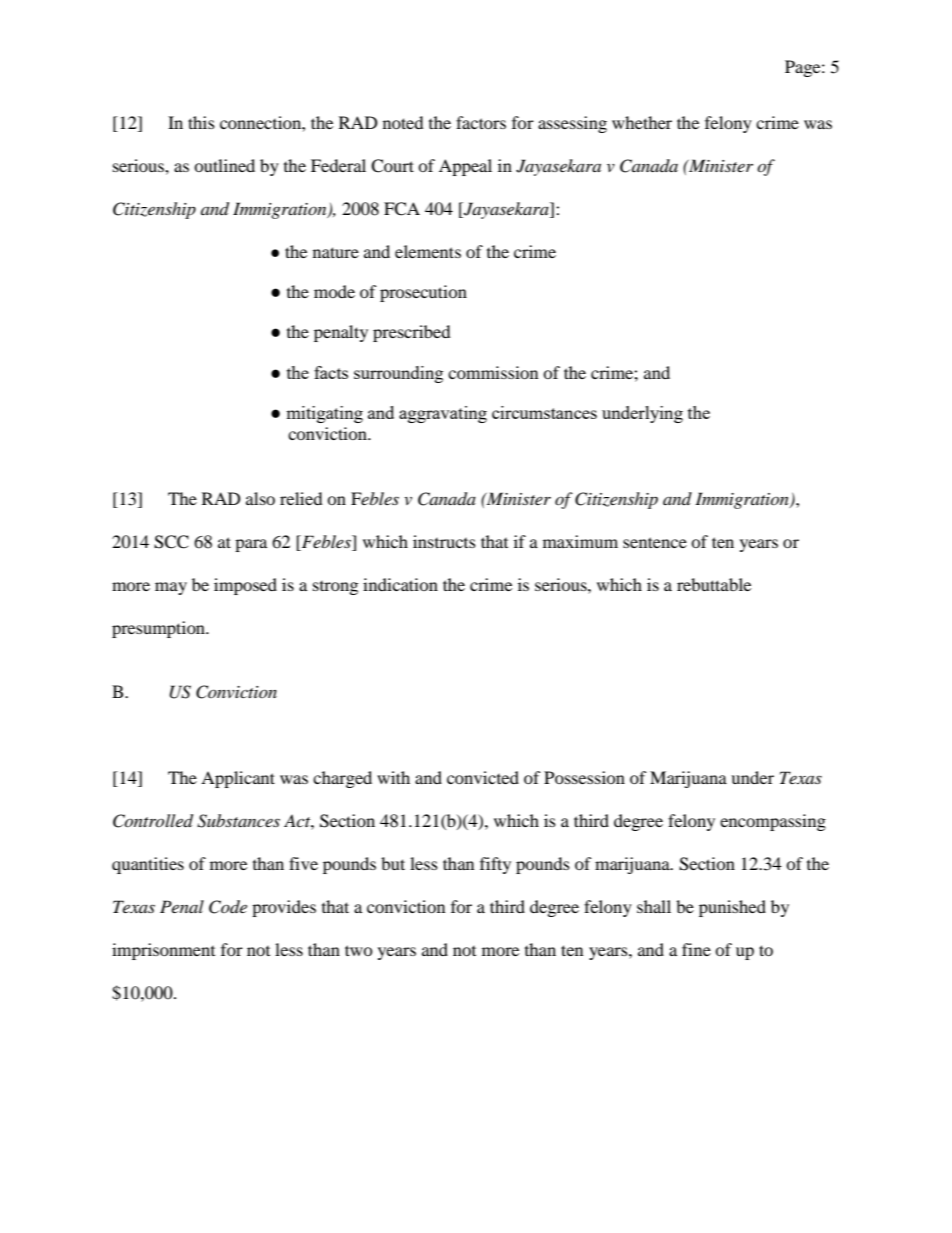 This page has width=952, height=1233. I want to click on outlined, so click(224, 165).
